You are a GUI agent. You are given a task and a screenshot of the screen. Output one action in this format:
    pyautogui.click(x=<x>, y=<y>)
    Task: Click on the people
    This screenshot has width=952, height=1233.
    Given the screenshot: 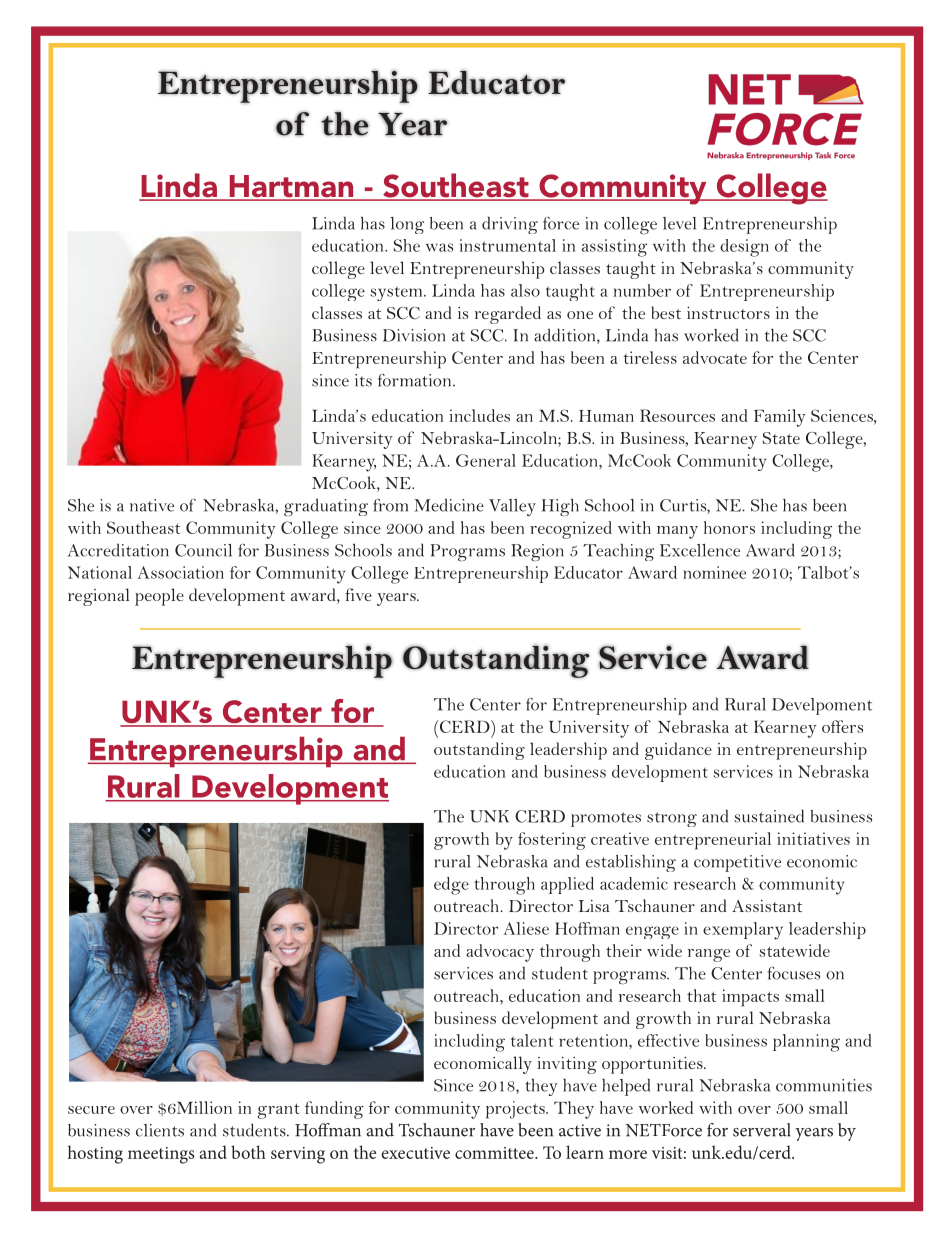 What is the action you would take?
    pyautogui.click(x=159, y=597)
